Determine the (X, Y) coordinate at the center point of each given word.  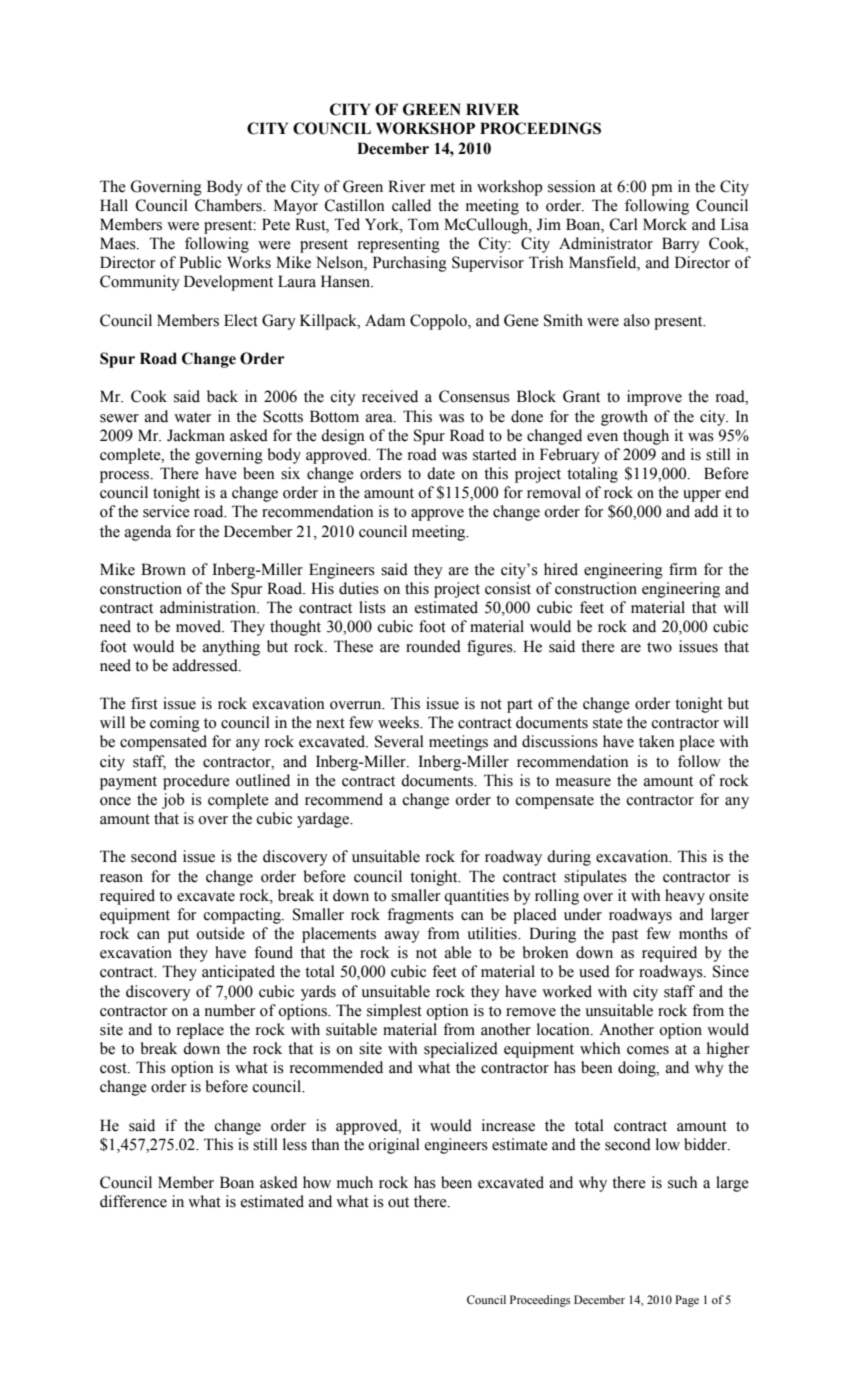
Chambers (229, 205)
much (355, 1182)
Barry (681, 245)
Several (399, 741)
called (411, 205)
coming (175, 724)
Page (687, 1301)
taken (657, 741)
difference (133, 1201)
